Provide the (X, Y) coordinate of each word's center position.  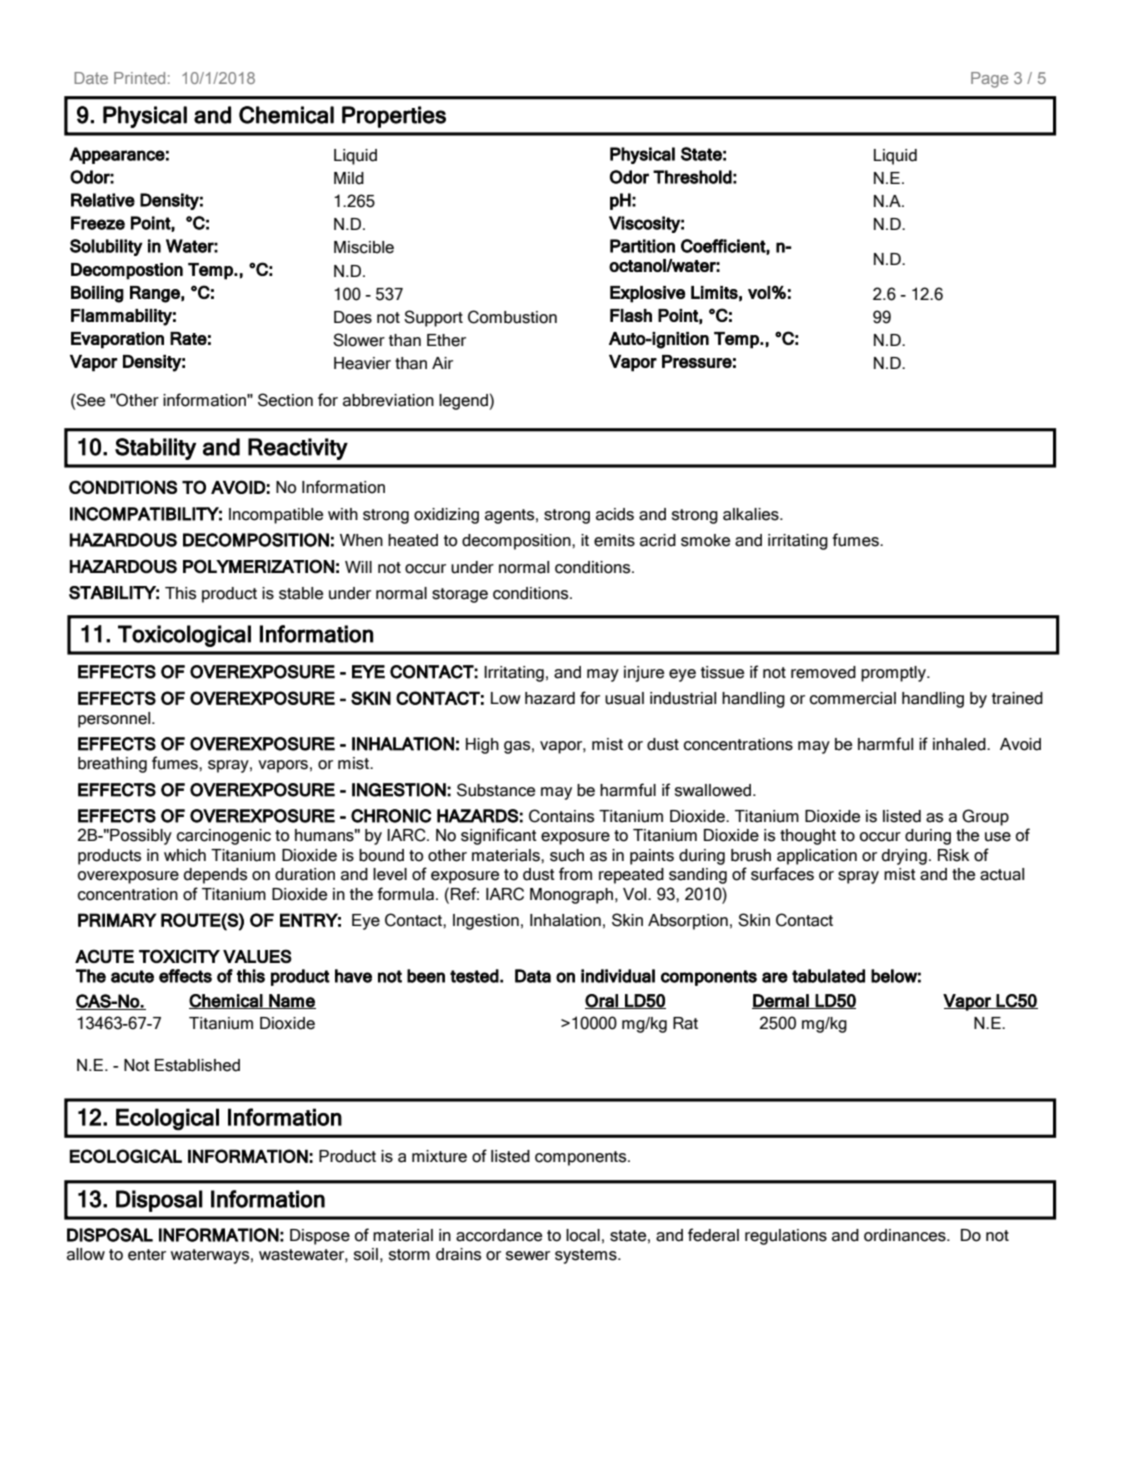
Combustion (512, 317)
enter (147, 1255)
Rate (188, 338)
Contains (561, 816)
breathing (112, 765)
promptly (894, 674)
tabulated (828, 976)
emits (614, 540)
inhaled (960, 744)
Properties (394, 117)
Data (533, 976)
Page (989, 80)
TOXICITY (179, 956)
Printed (139, 78)
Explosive (647, 294)
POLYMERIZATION (258, 566)
